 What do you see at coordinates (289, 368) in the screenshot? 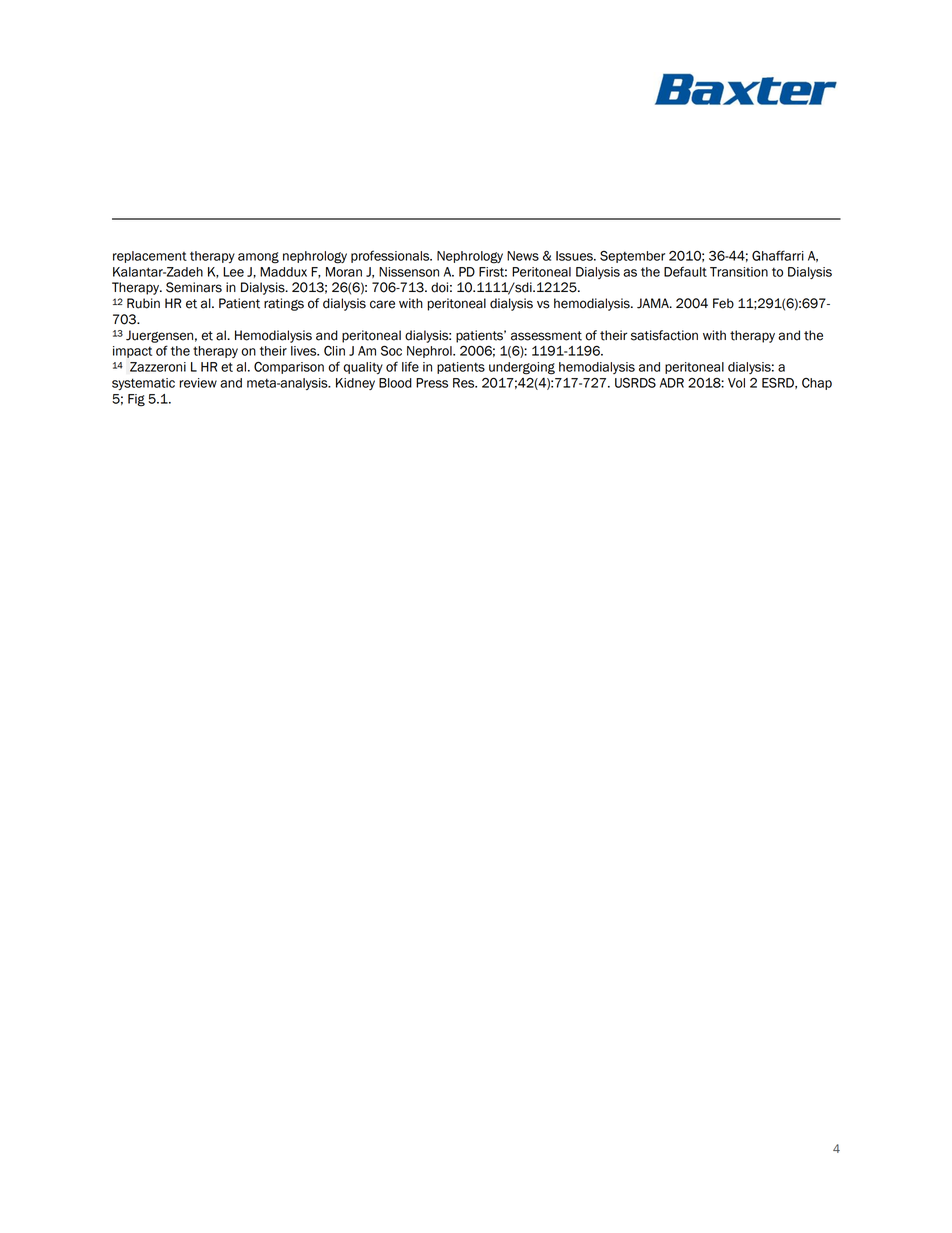
I see `Comparison` at bounding box center [289, 368].
